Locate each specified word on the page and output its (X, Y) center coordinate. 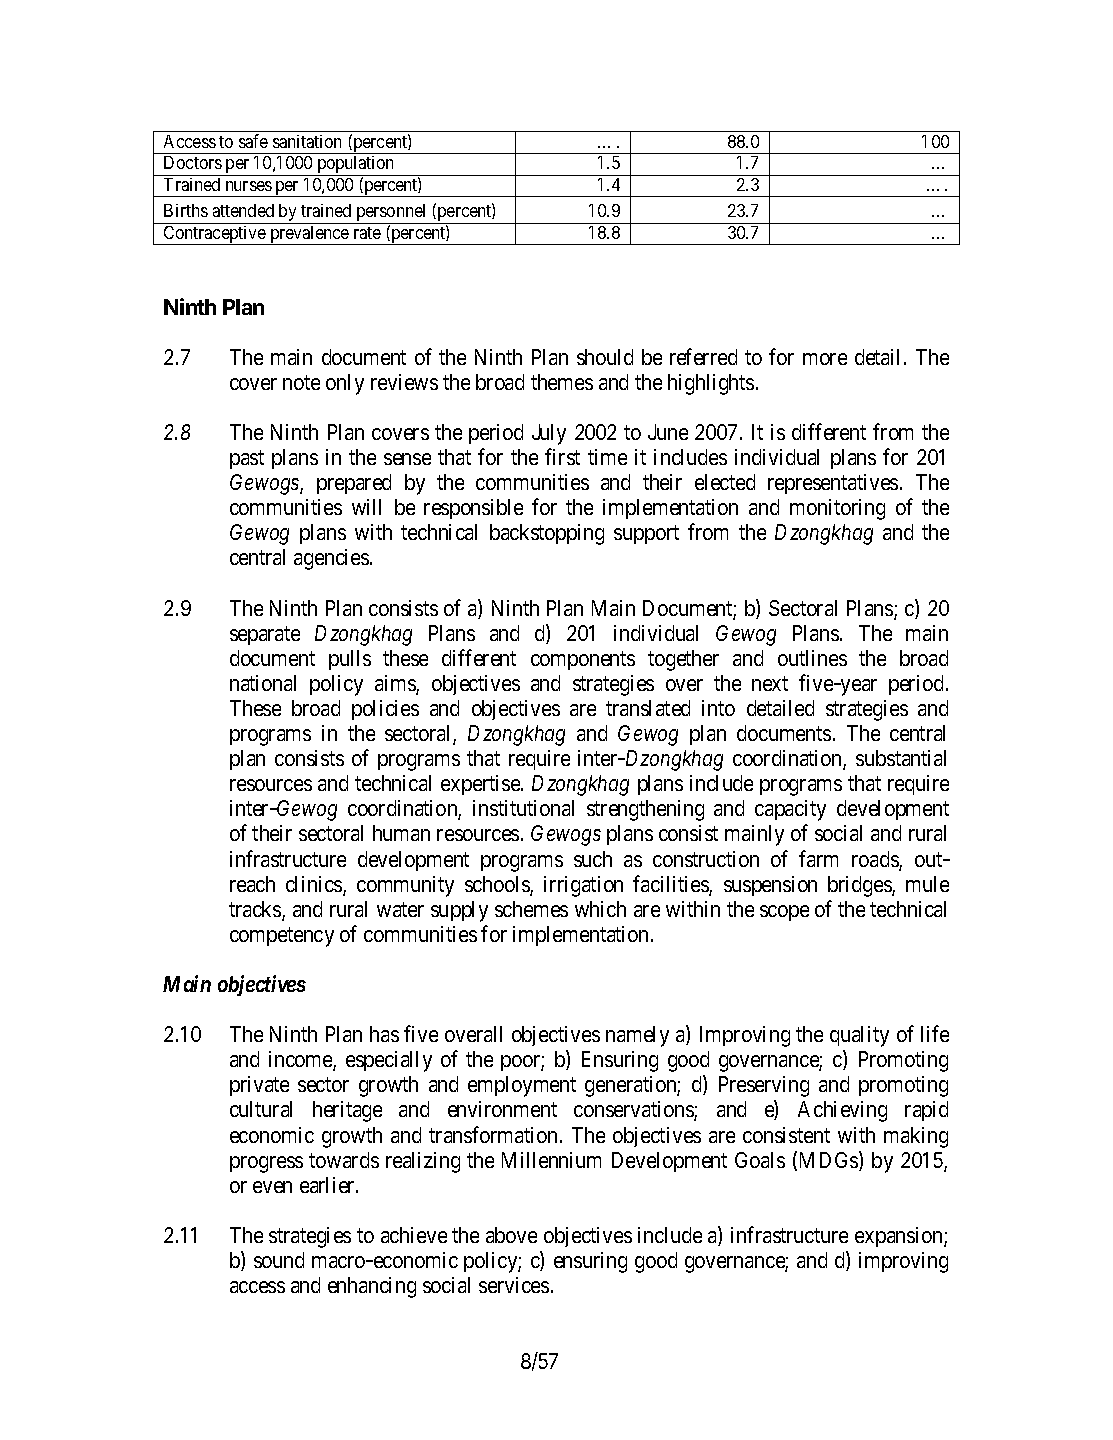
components (583, 660)
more (825, 359)
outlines (812, 658)
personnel (391, 214)
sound (279, 1260)
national (263, 683)
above (511, 1235)
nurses (249, 186)
